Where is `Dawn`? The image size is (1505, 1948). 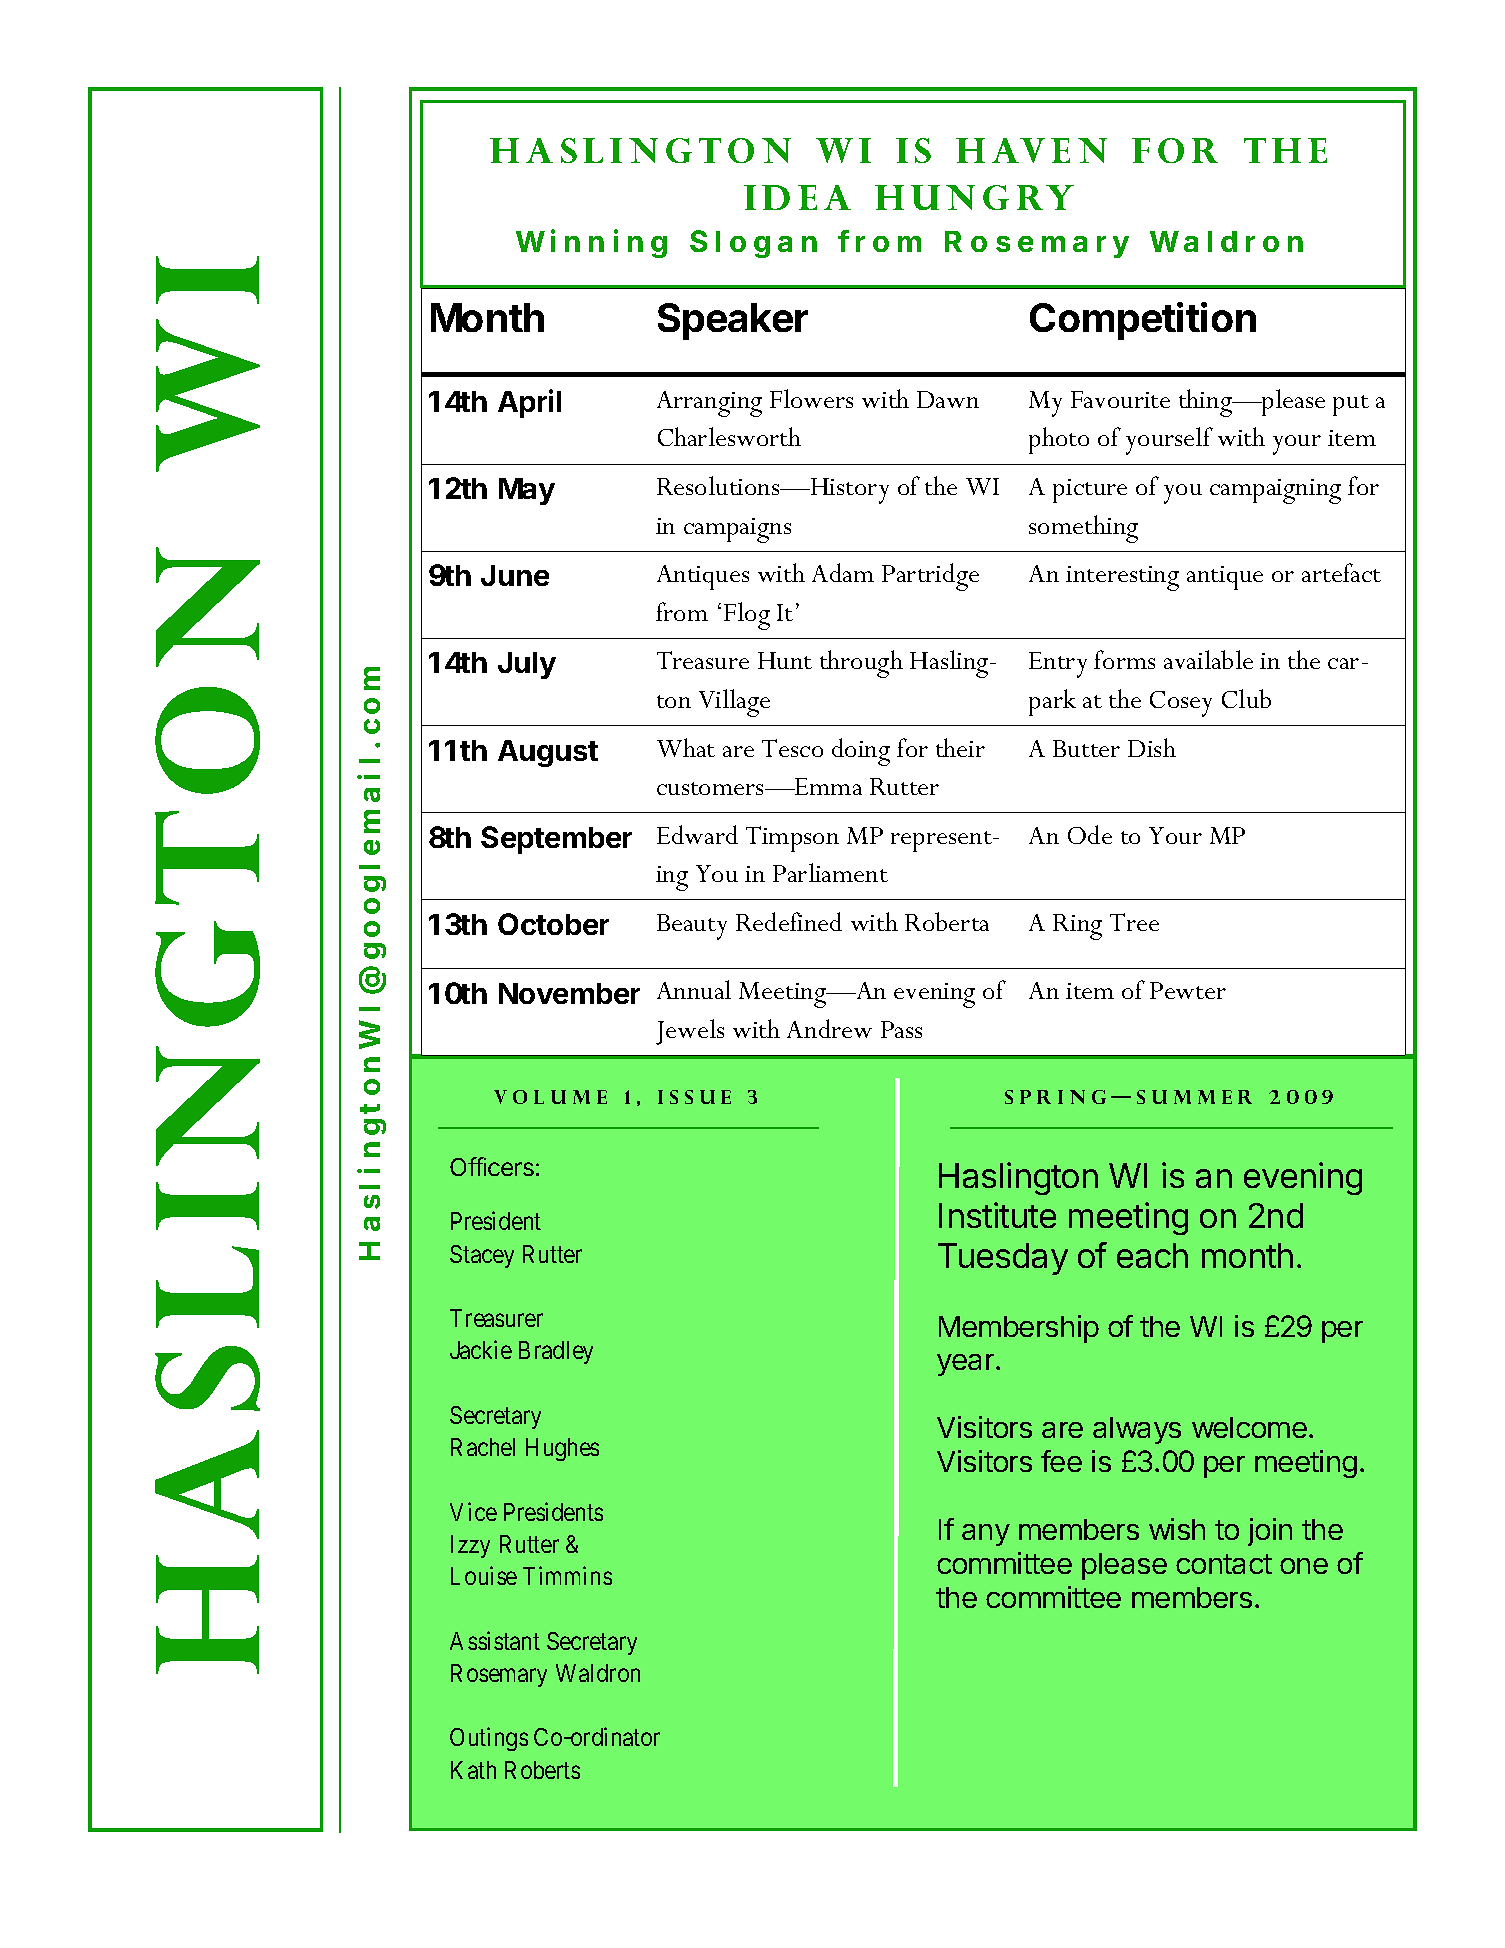 Dawn is located at coordinates (948, 399).
